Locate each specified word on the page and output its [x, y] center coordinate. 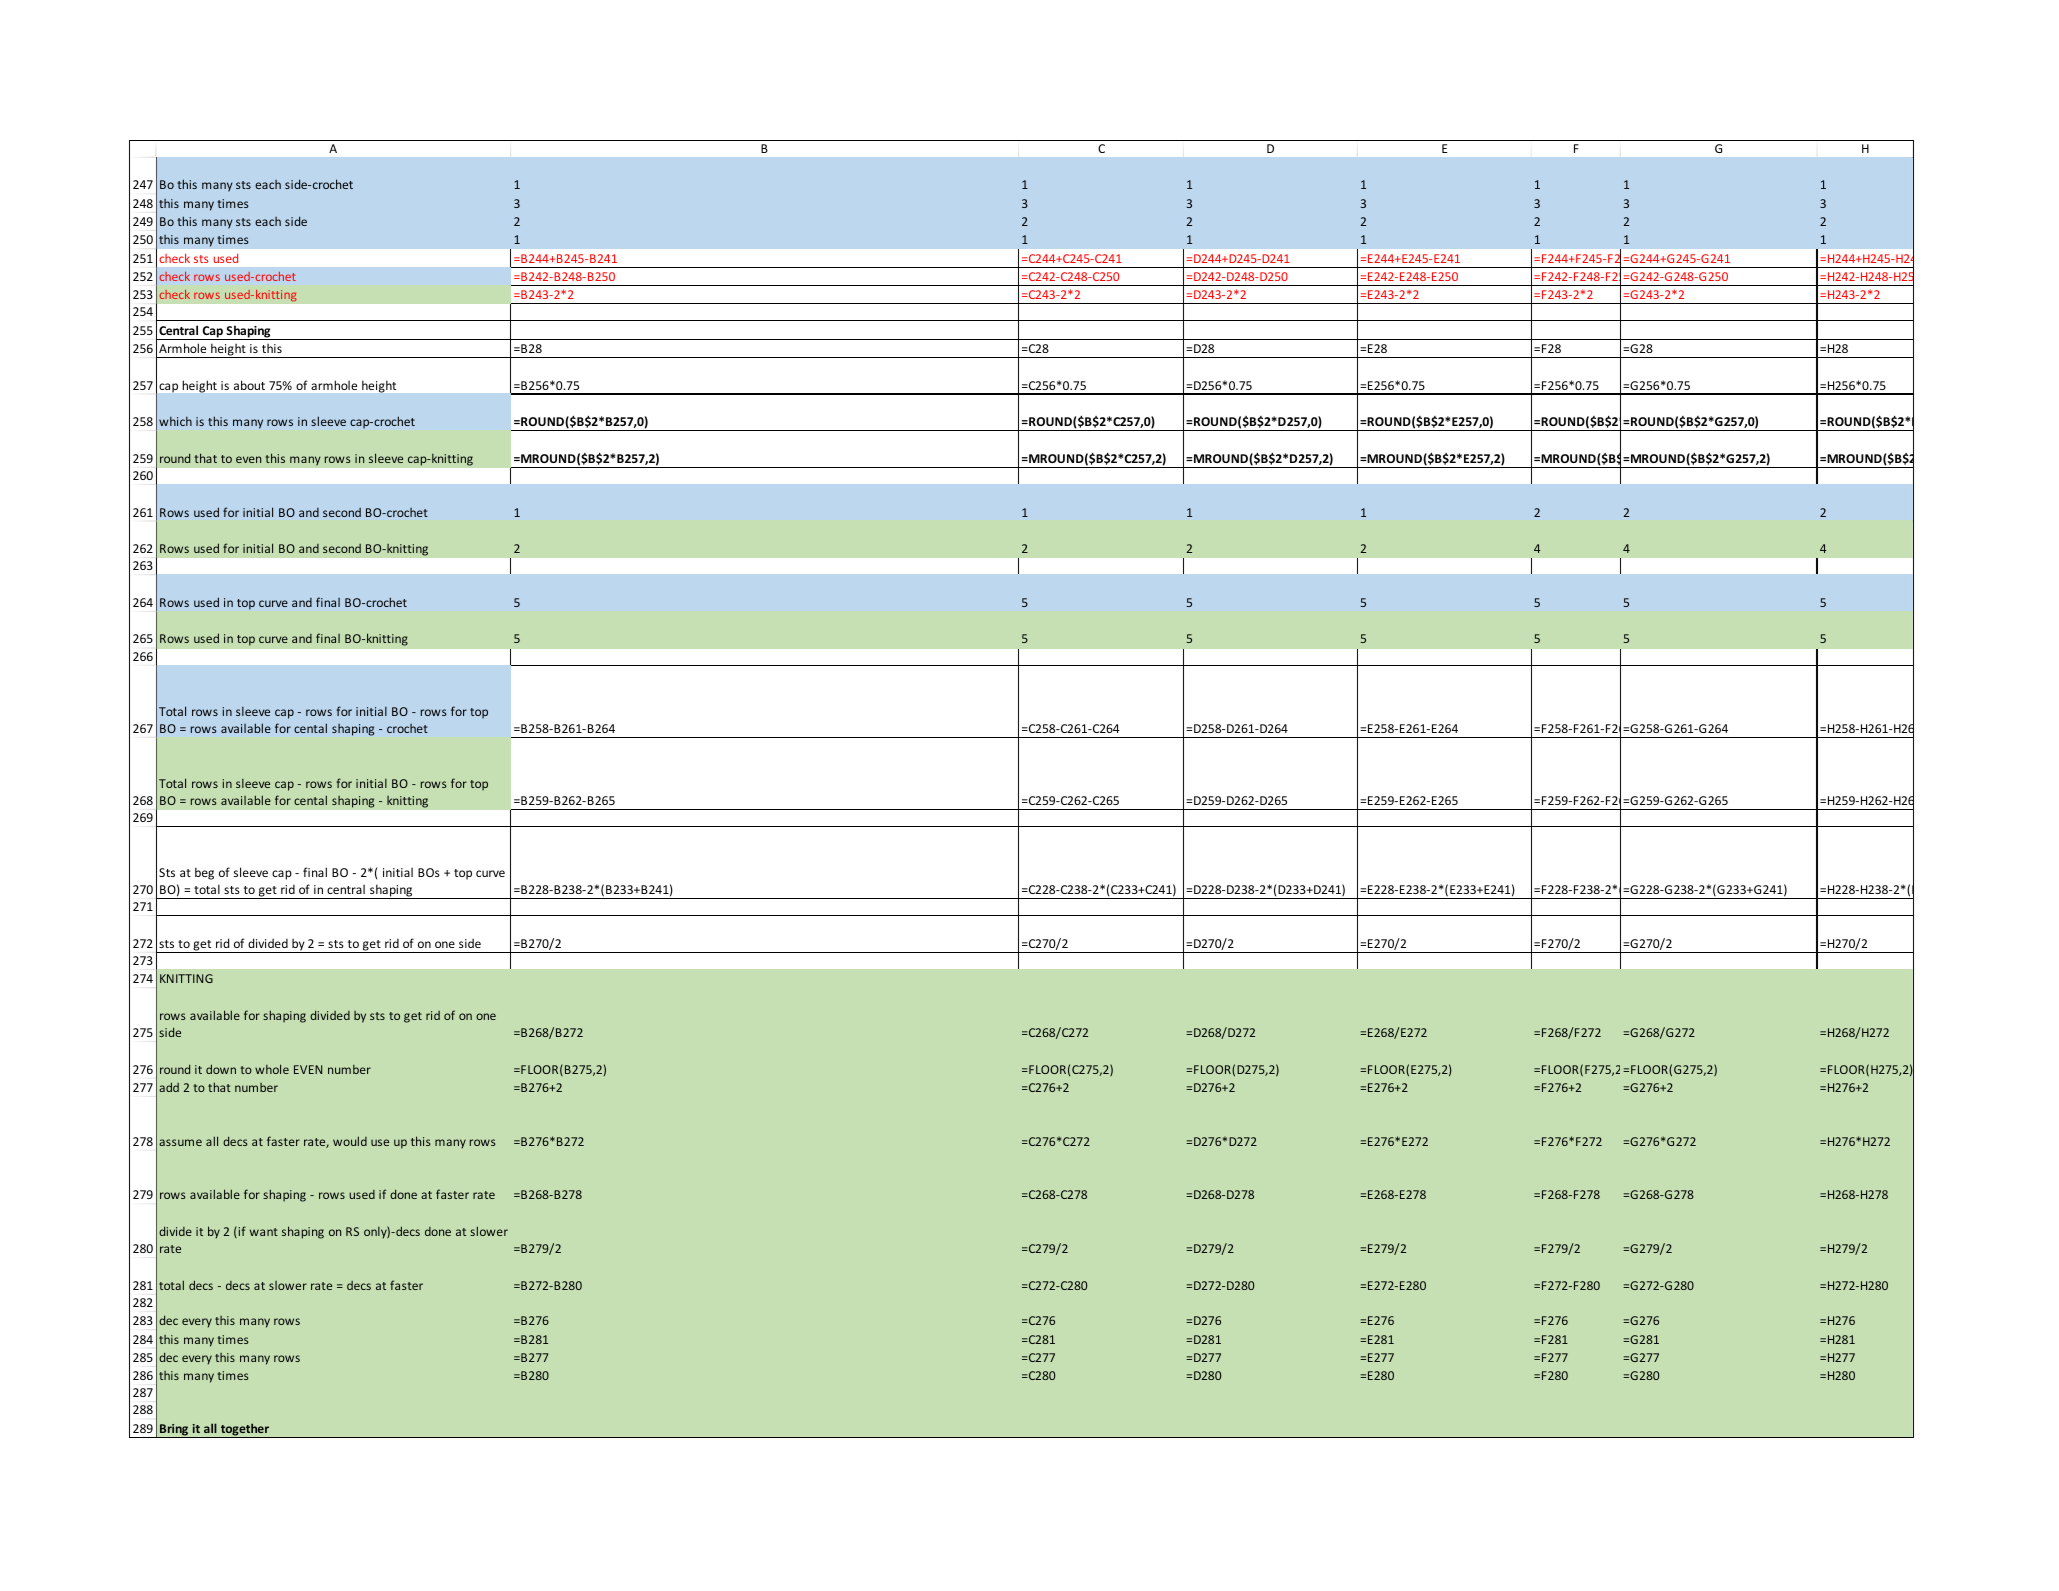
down [221, 1069]
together [244, 1430]
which [175, 421]
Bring [174, 1431]
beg [204, 873]
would [350, 1141]
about [249, 385]
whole [272, 1069]
